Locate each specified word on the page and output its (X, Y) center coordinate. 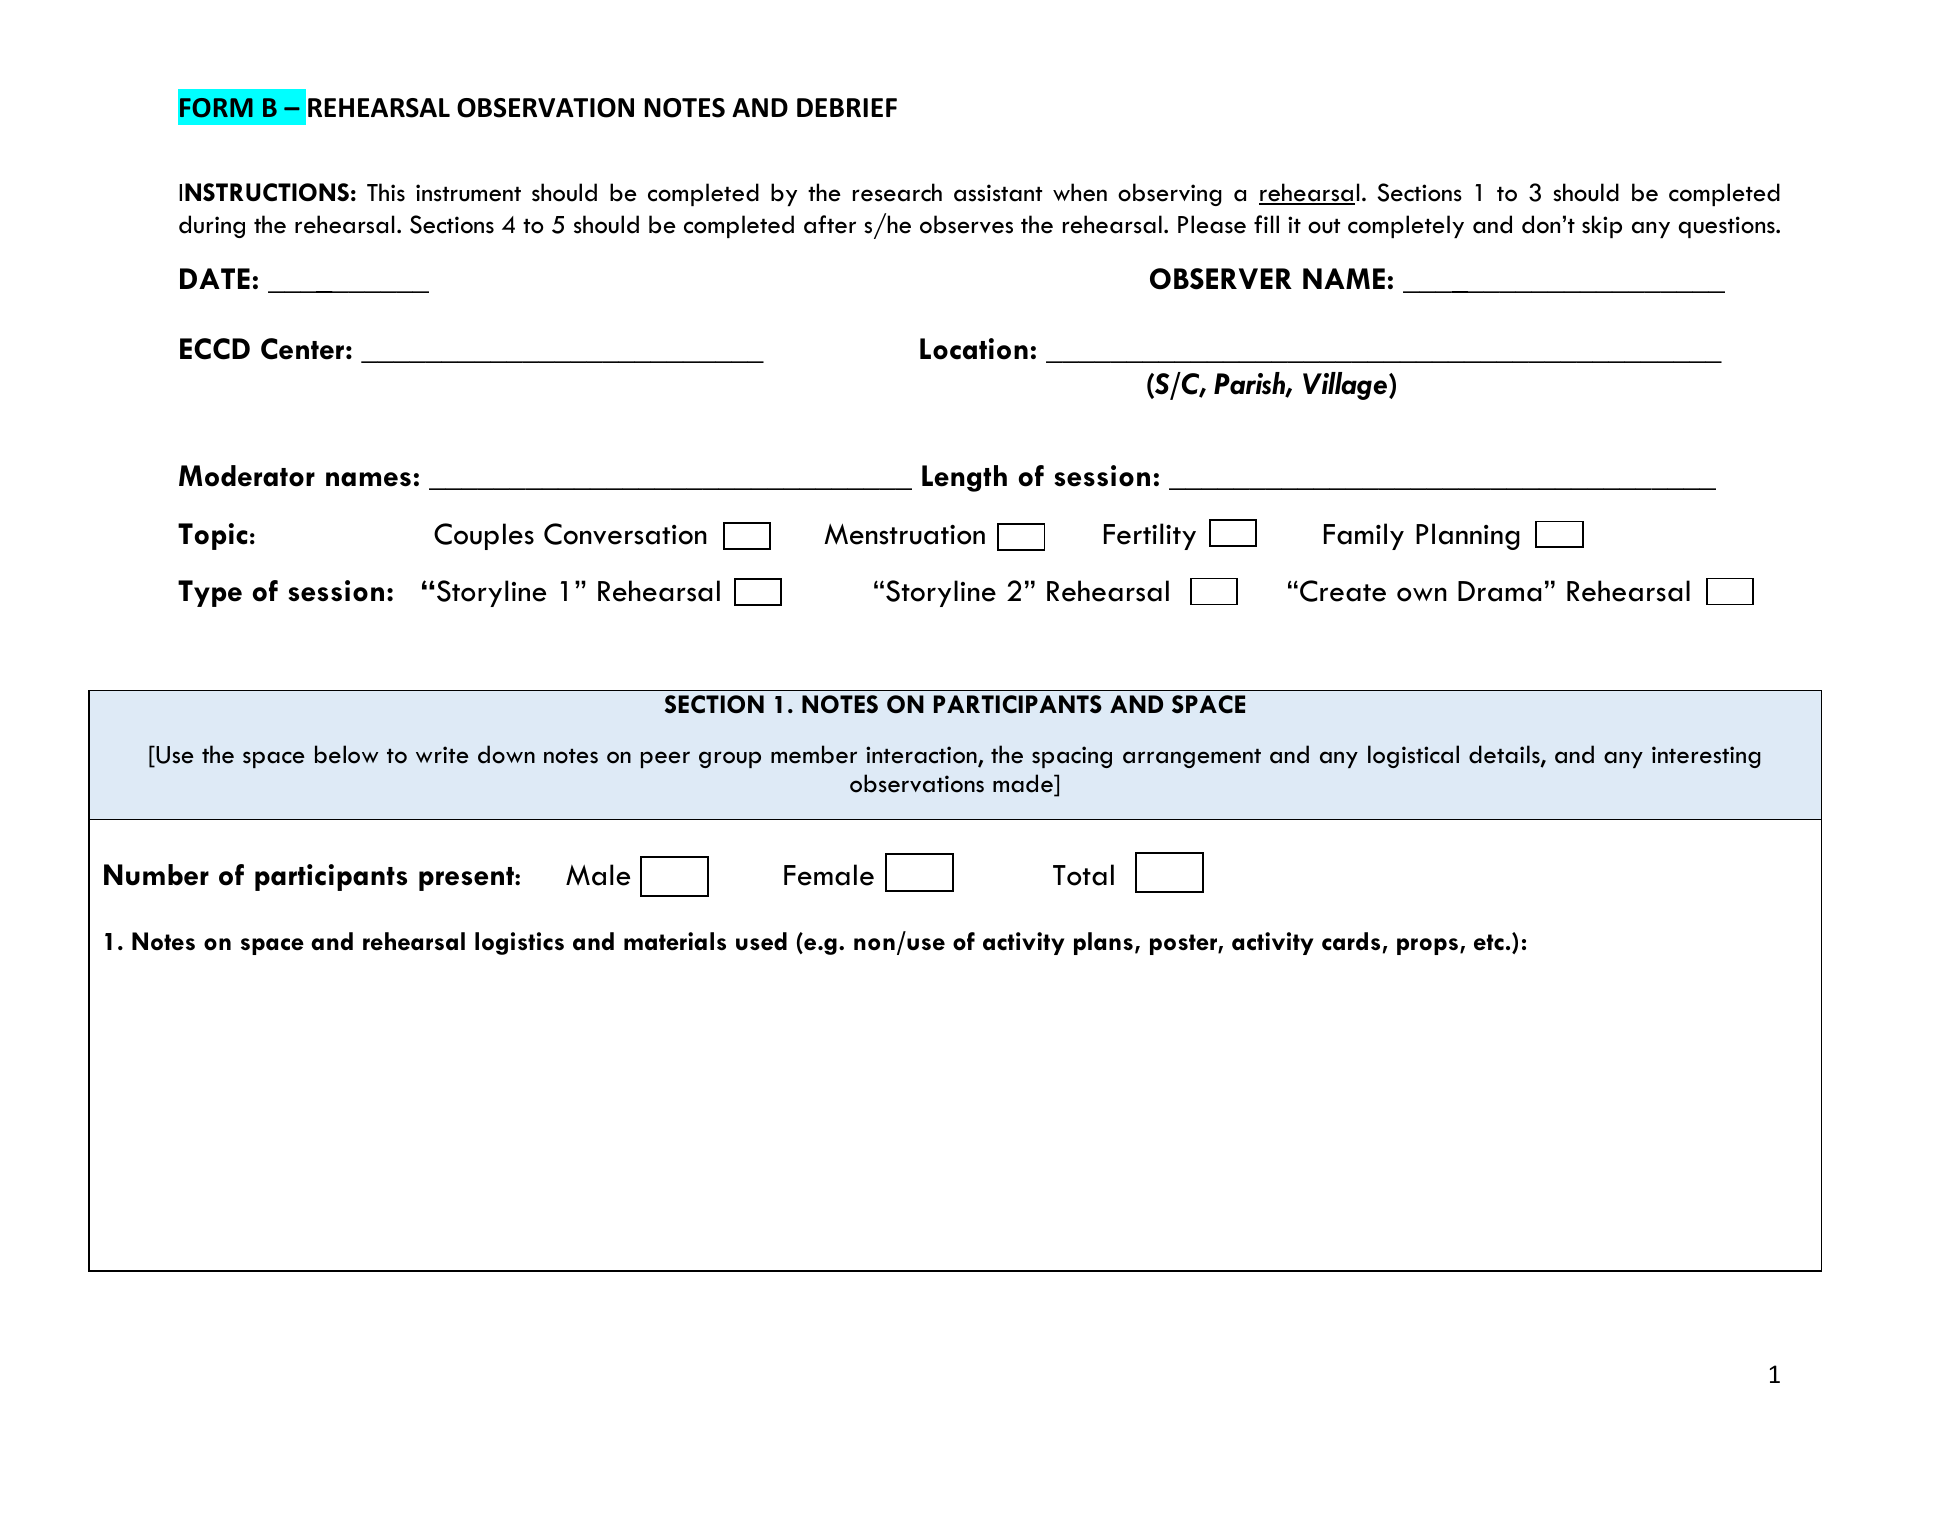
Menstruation (904, 534)
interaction (922, 756)
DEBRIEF (847, 107)
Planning (1468, 536)
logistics (519, 943)
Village (1346, 386)
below (346, 754)
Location (974, 349)
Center (302, 349)
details (1505, 755)
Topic (213, 536)
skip (1602, 226)
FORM (216, 108)
